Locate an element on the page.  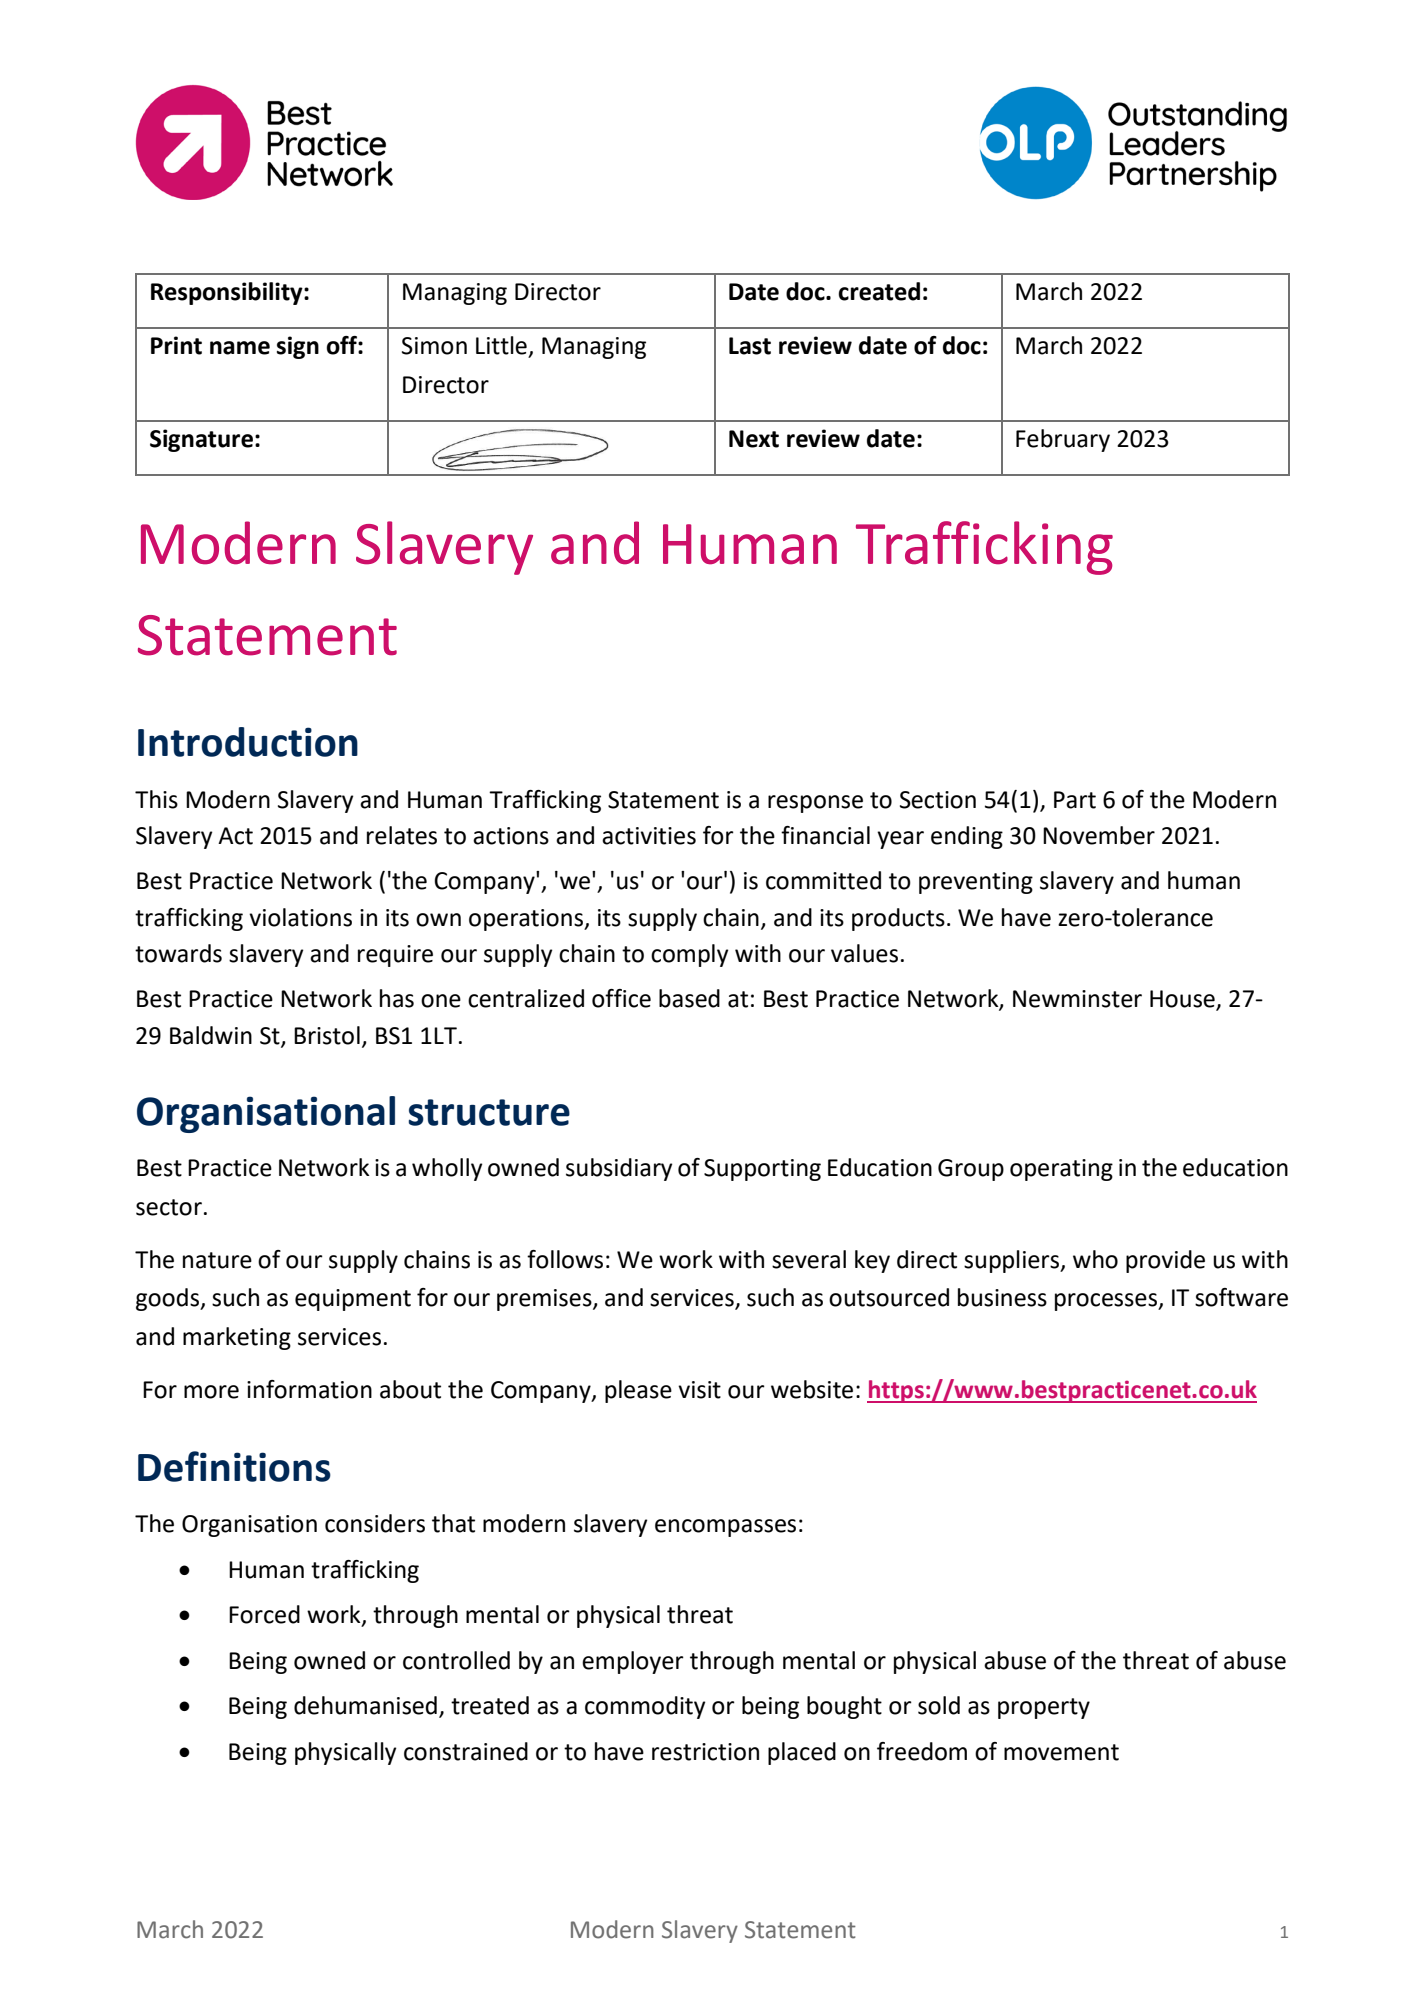
based is located at coordinates (689, 998).
